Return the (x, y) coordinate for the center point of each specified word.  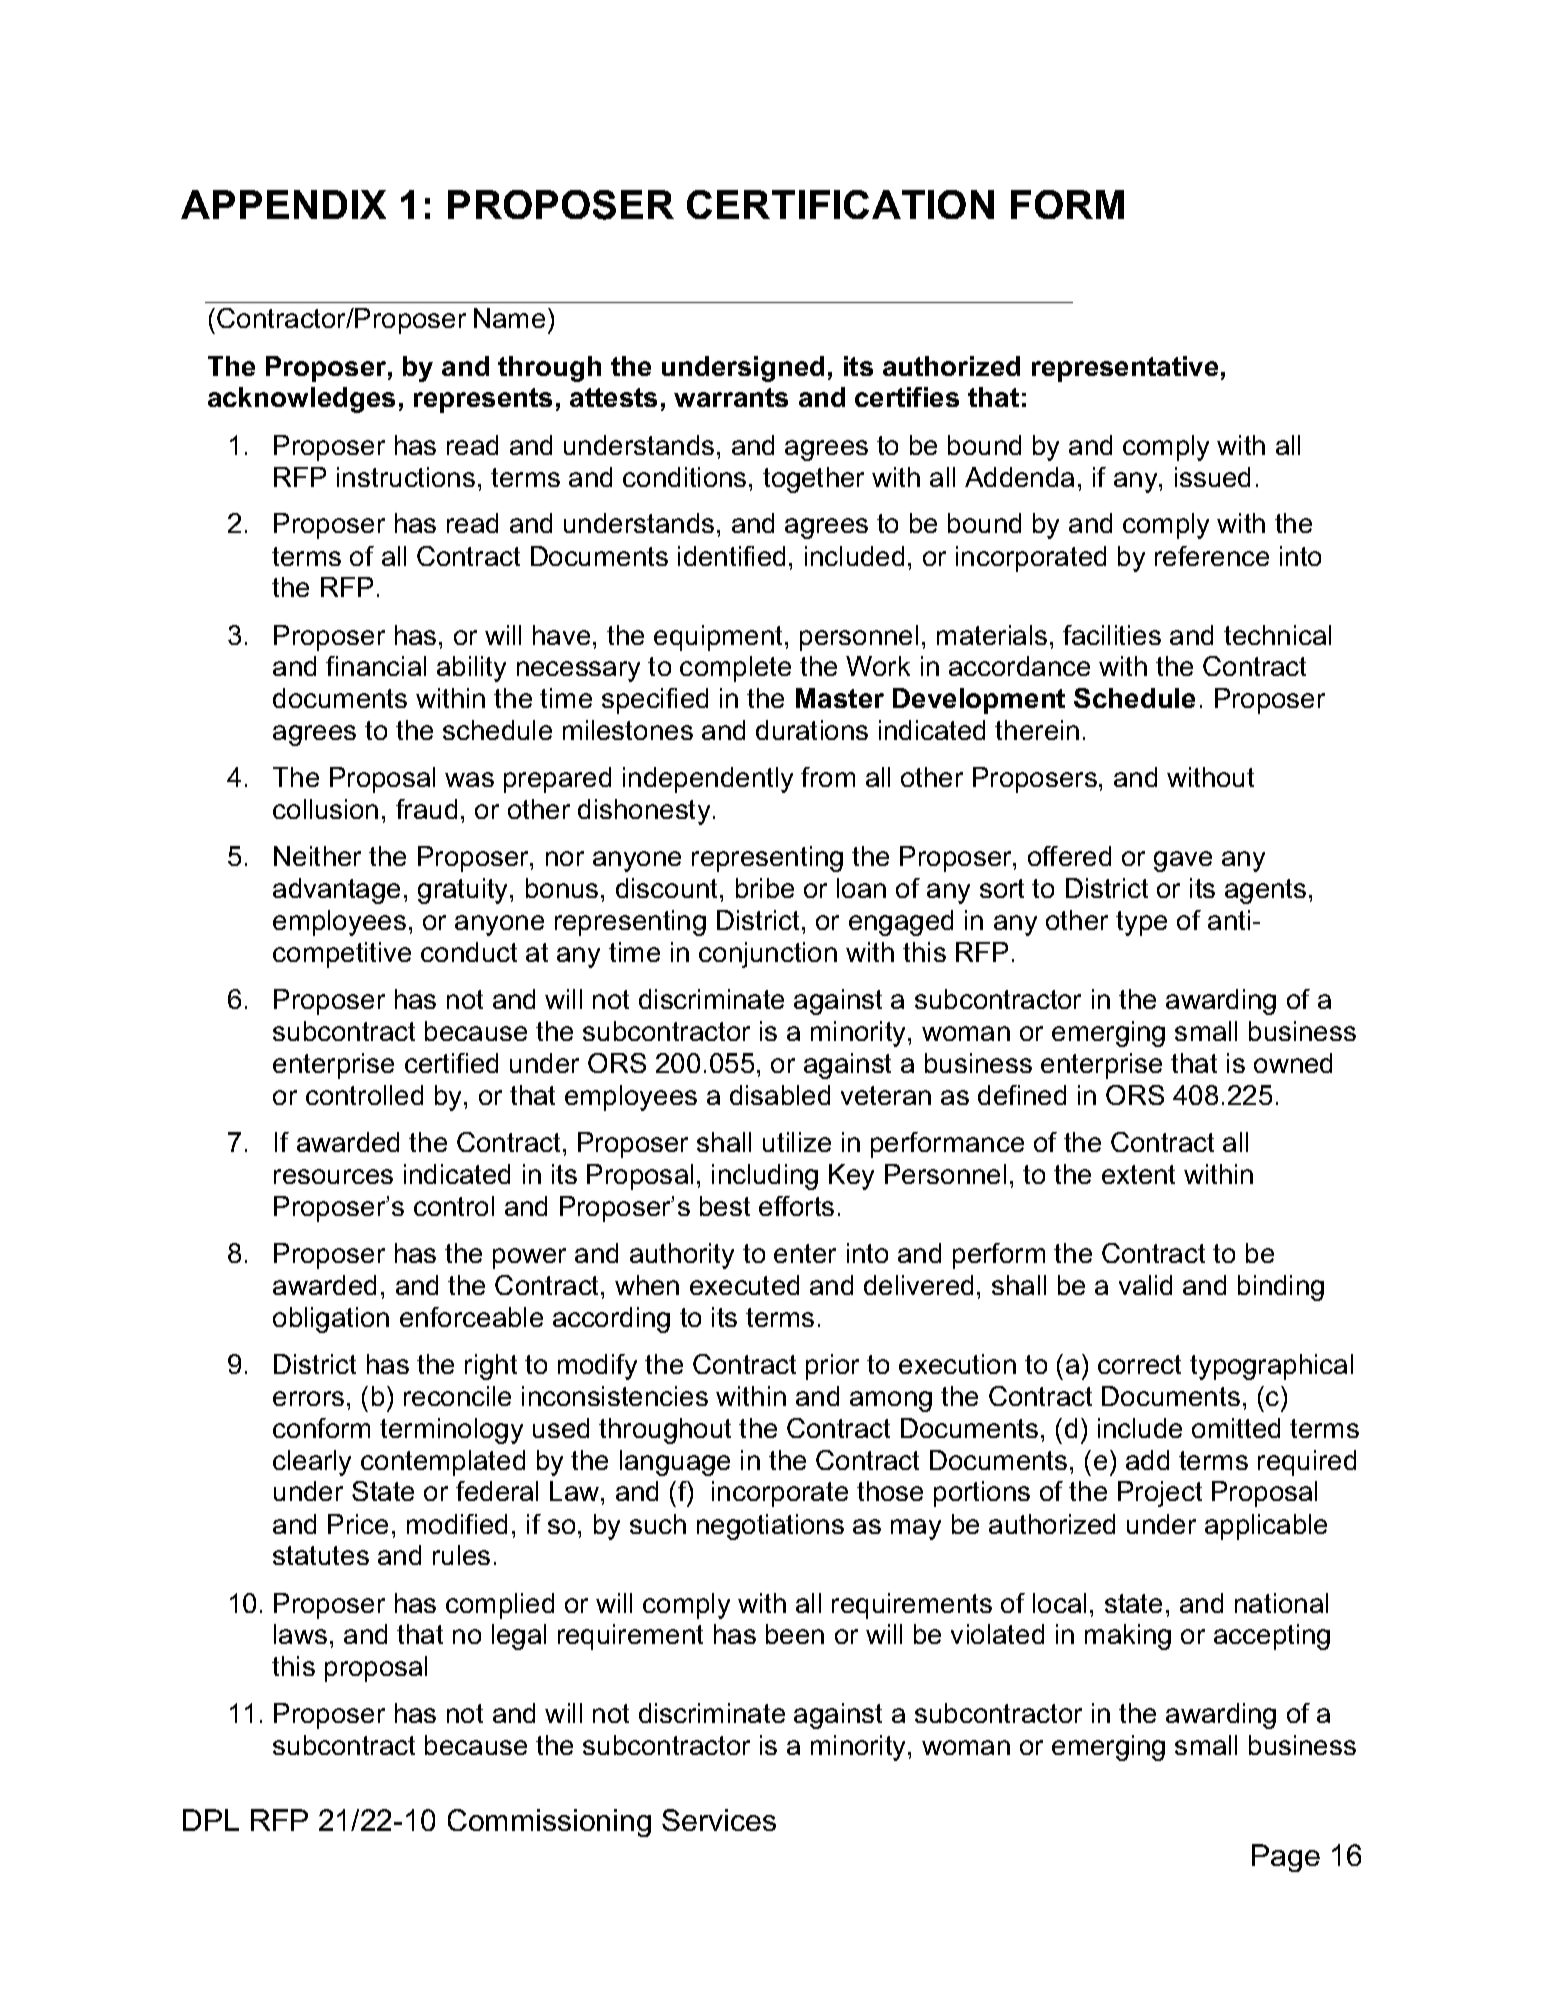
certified (451, 1063)
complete (735, 669)
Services (719, 1820)
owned (1293, 1063)
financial (376, 666)
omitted (1236, 1428)
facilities (1112, 635)
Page (1286, 1858)
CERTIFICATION (840, 204)
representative (1125, 369)
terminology (451, 1431)
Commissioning (549, 1823)
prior (832, 1367)
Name (509, 318)
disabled (780, 1095)
